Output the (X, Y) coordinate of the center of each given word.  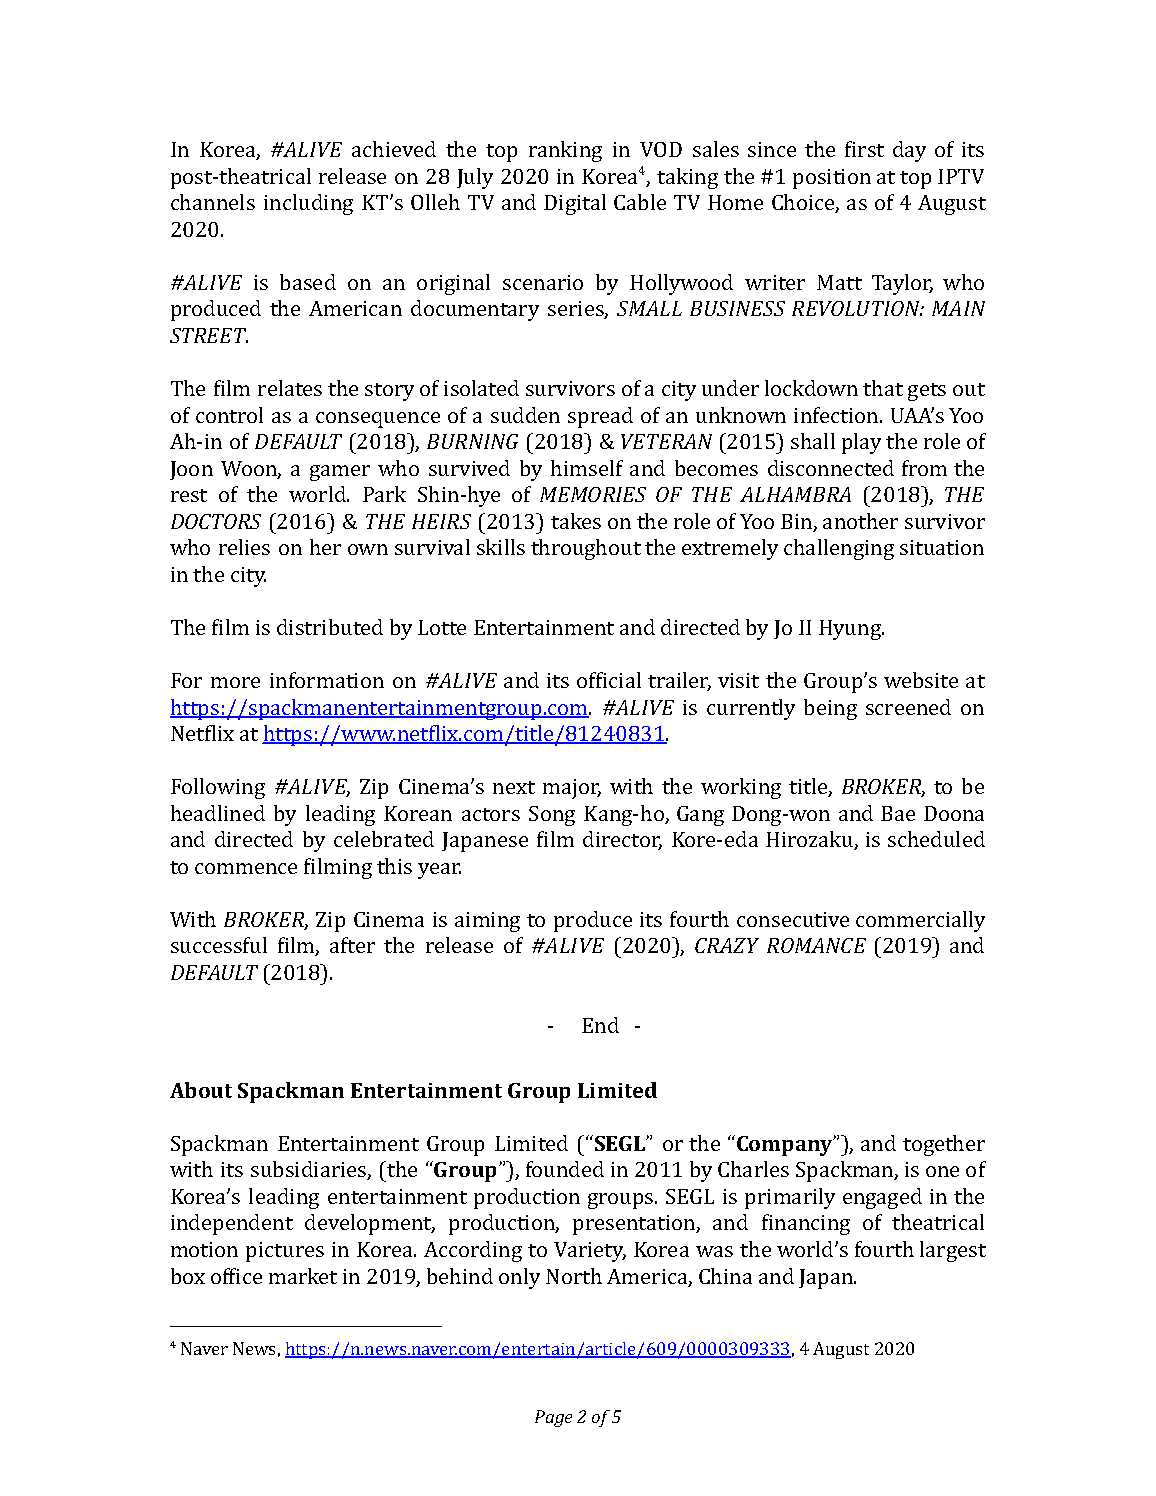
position (832, 179)
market (303, 1276)
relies (244, 547)
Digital (575, 204)
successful (219, 945)
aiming (487, 922)
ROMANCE (816, 945)
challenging (839, 549)
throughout (586, 549)
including (308, 204)
